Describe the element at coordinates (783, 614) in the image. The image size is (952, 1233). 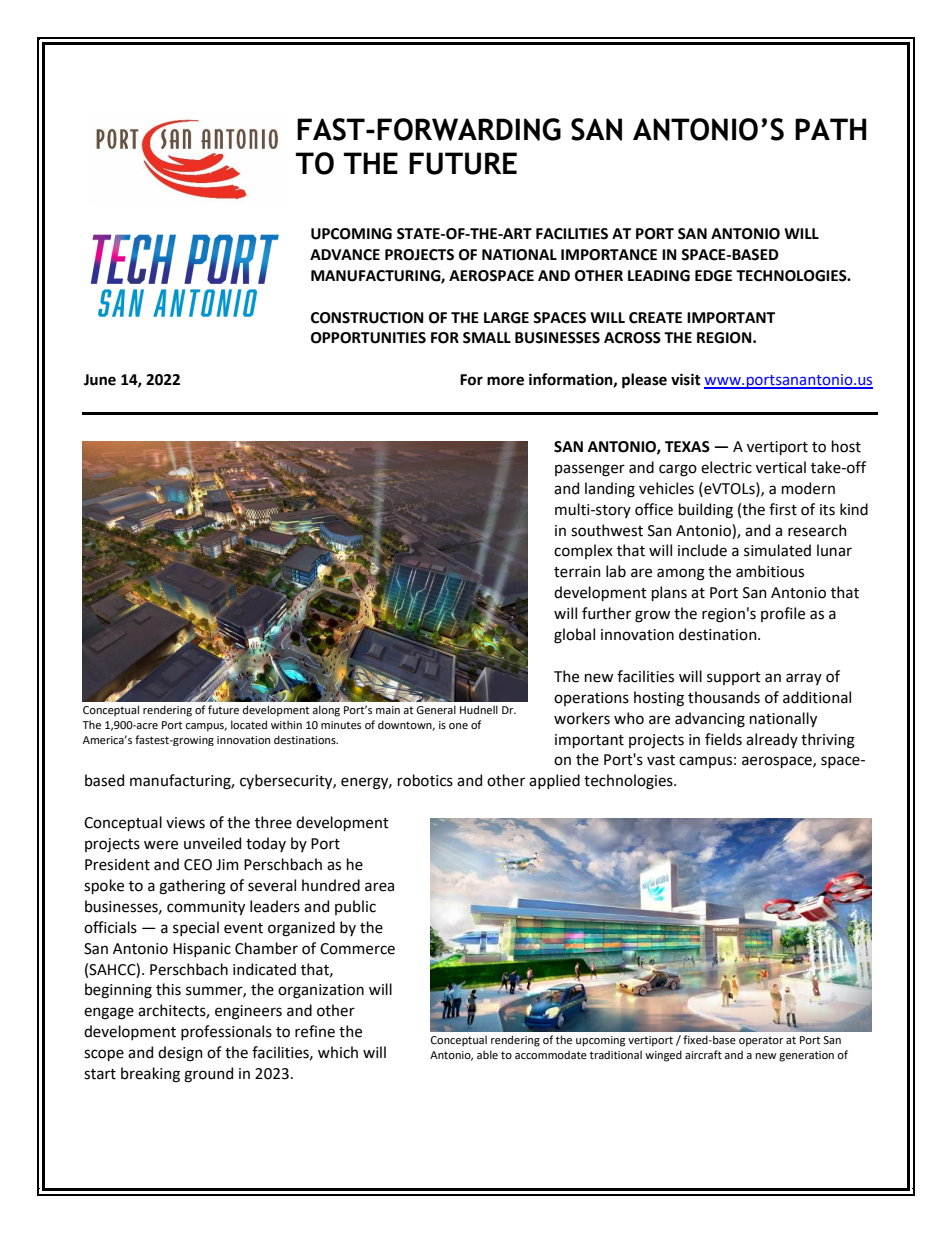
I see `profile` at that location.
